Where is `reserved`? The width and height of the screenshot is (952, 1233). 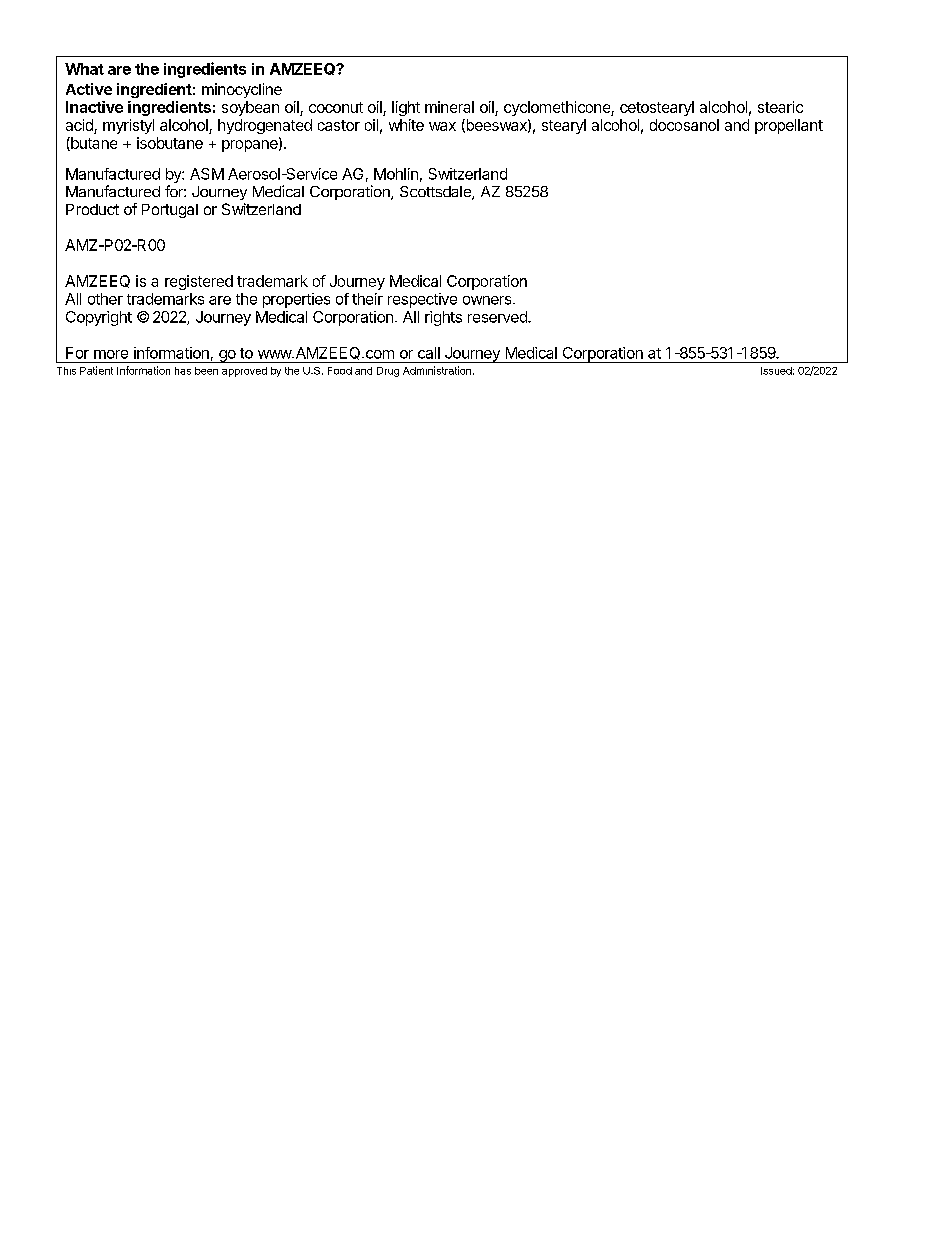 reserved is located at coordinates (498, 317).
